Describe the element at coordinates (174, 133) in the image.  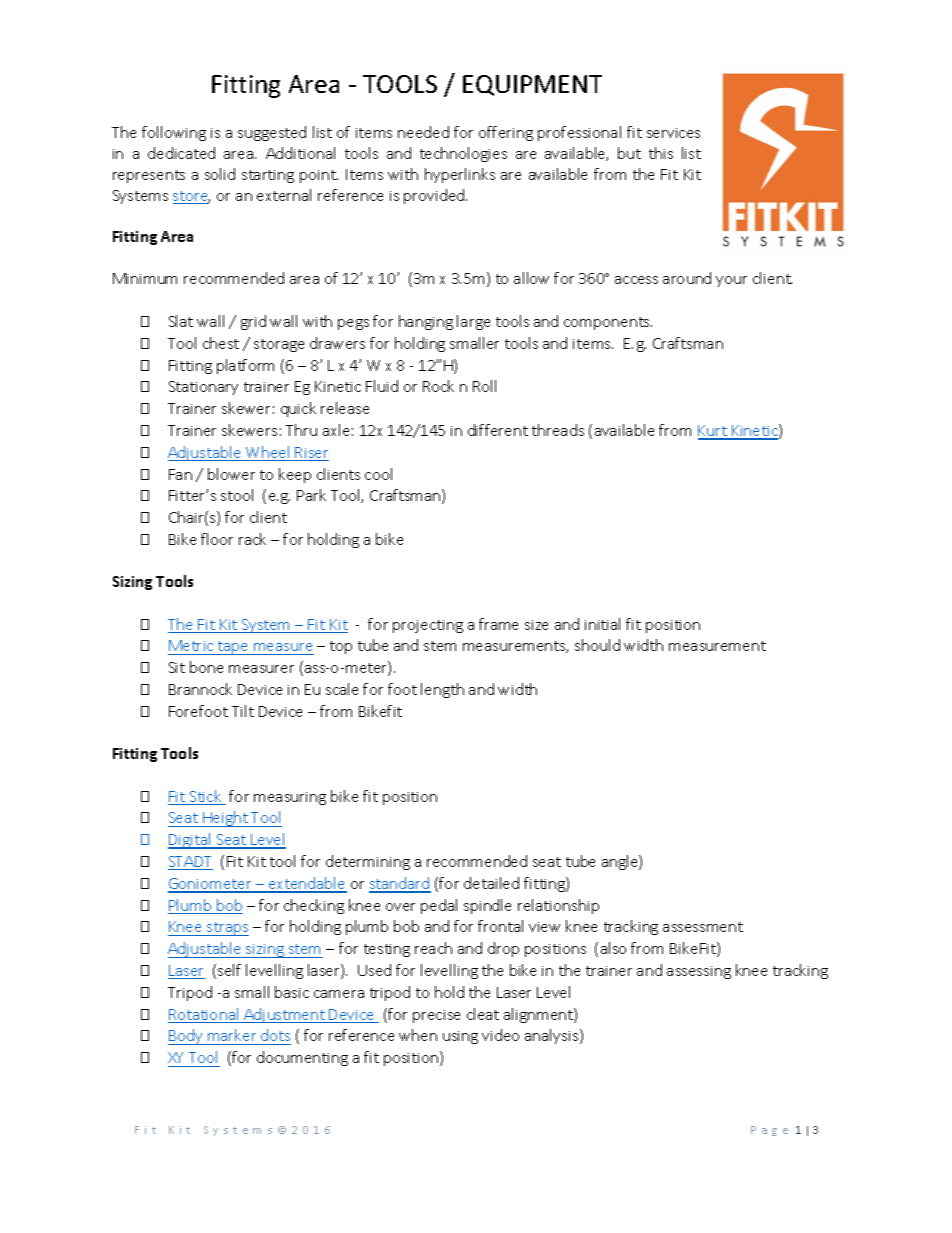
I see `following` at that location.
